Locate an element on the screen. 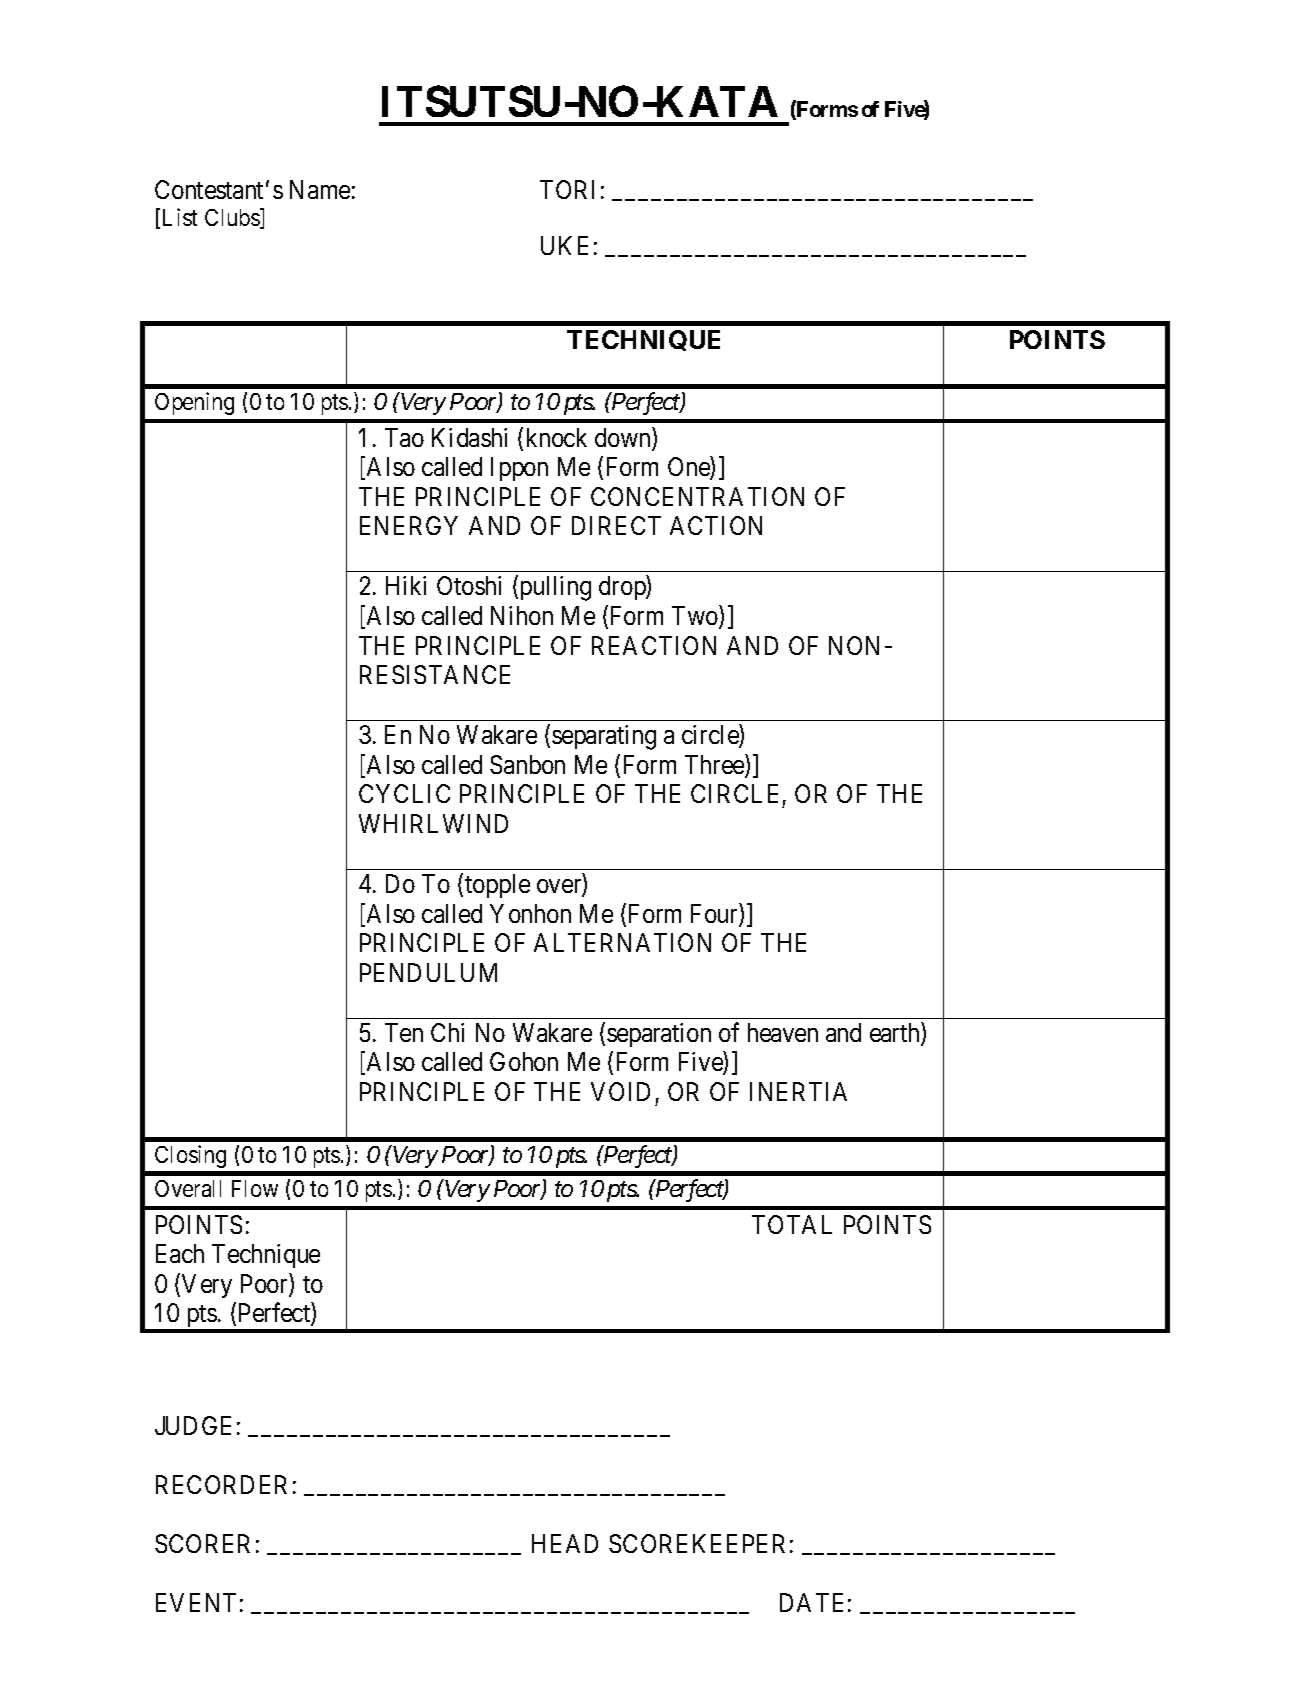 Image resolution: width=1310 pixels, height=1696 pixels. Flow is located at coordinates (255, 1188).
